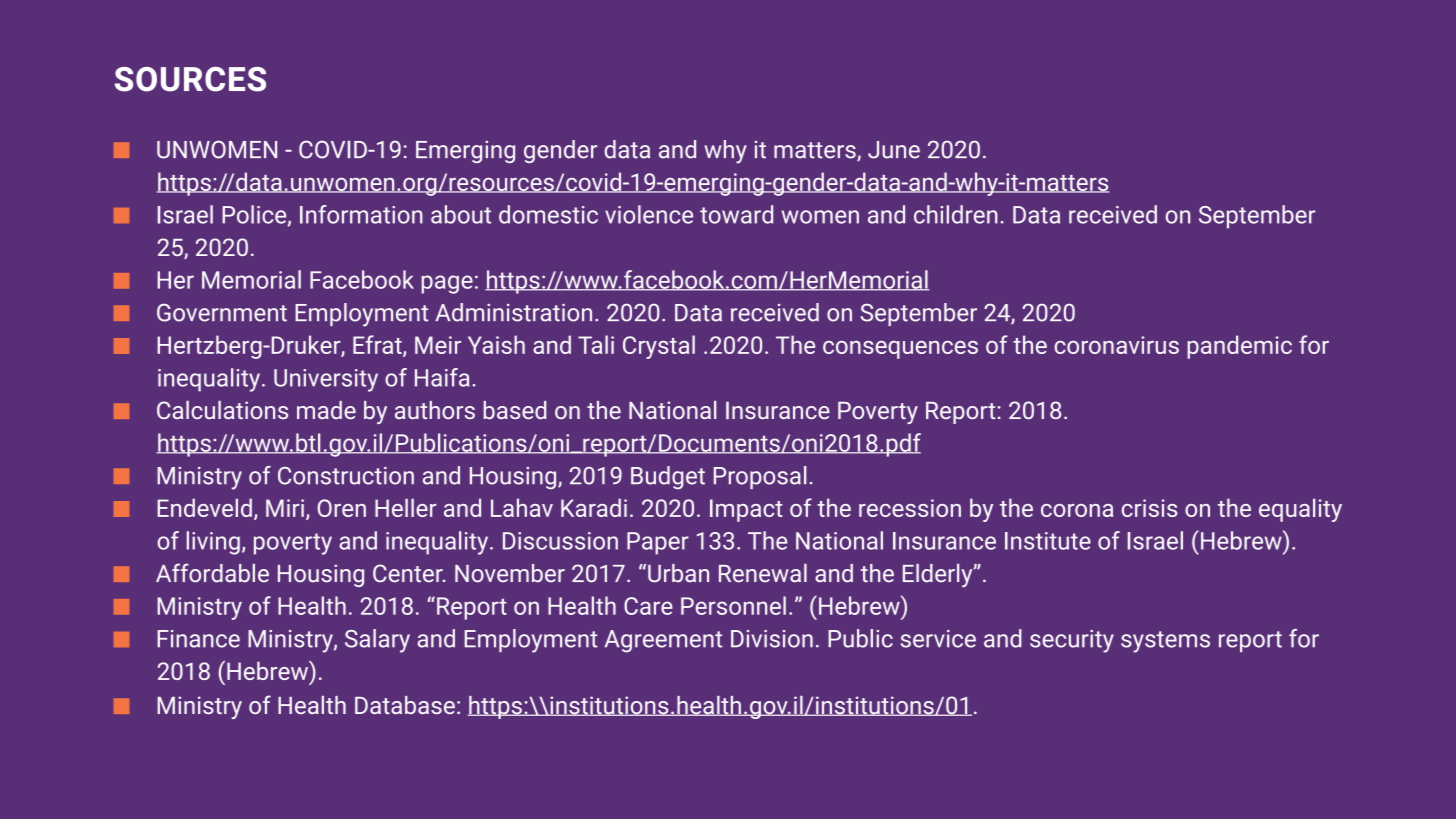 The width and height of the screenshot is (1456, 819). Describe the element at coordinates (447, 284) in the screenshot. I see `page` at that location.
